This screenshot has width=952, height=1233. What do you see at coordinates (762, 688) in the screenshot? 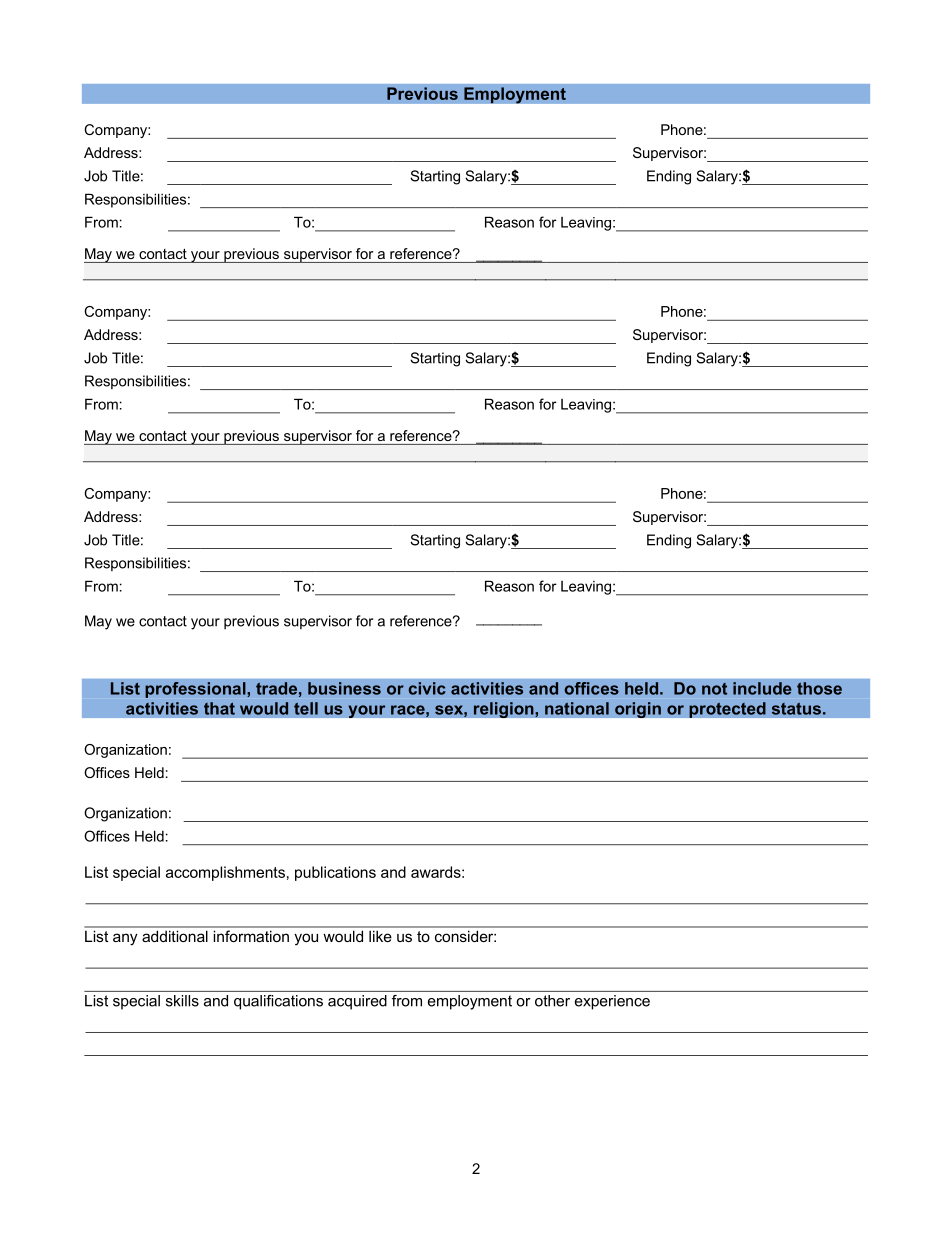
I see `include` at bounding box center [762, 688].
